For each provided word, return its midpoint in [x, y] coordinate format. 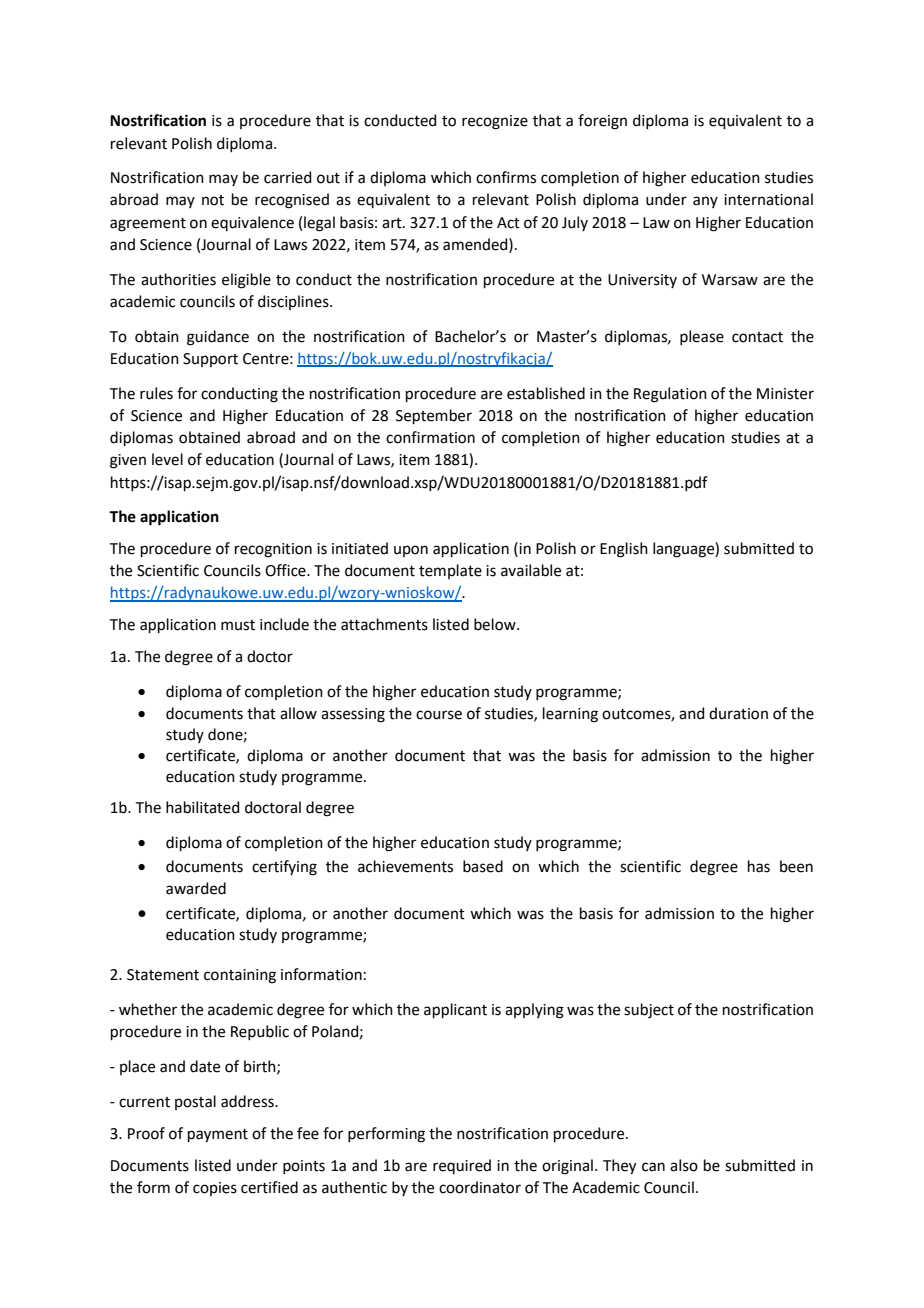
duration [738, 713]
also [684, 1165]
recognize [495, 122]
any [705, 202]
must [238, 625]
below [496, 624]
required [462, 1166]
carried [288, 177]
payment [218, 1136]
